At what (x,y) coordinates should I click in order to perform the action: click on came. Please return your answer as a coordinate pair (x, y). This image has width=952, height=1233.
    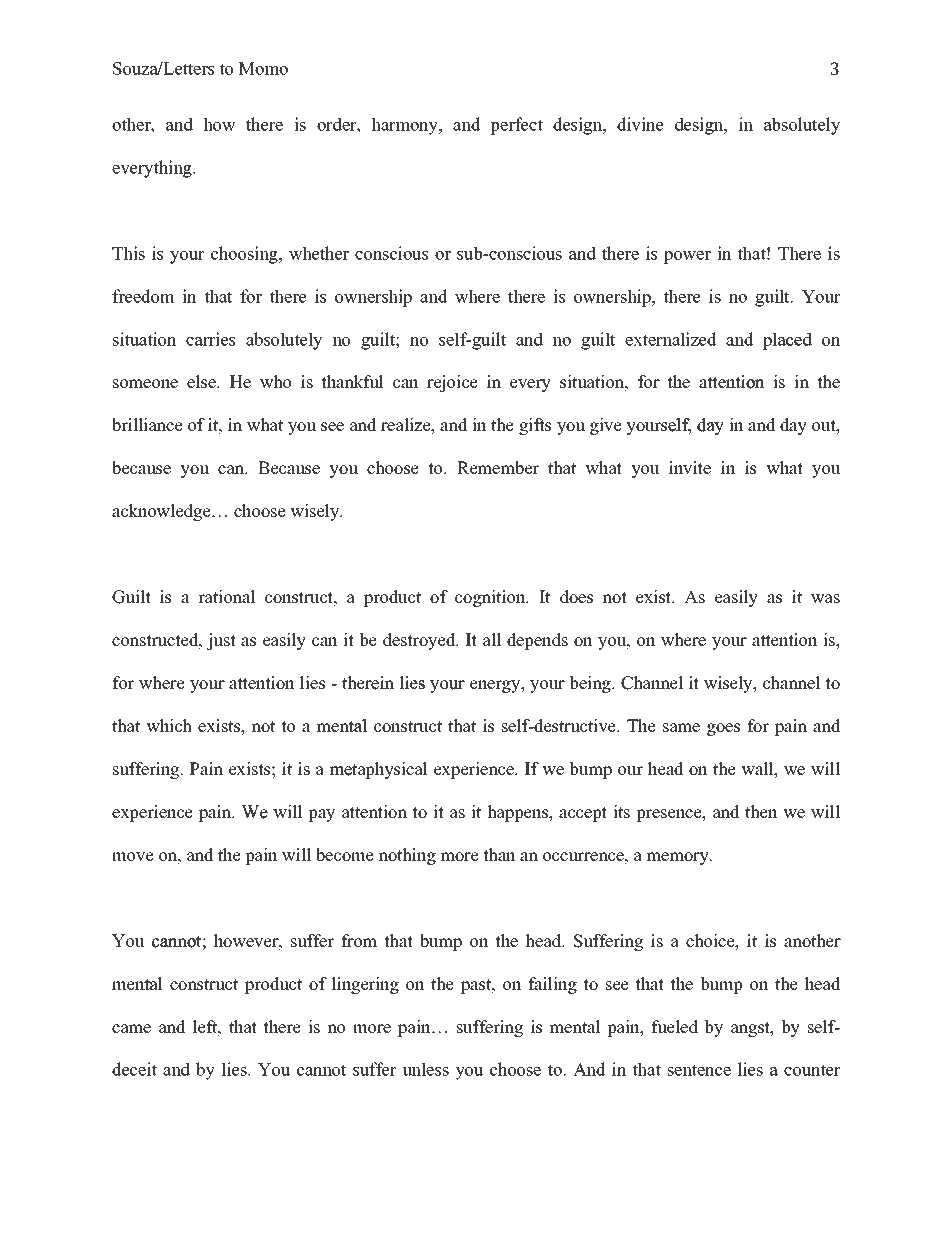
    Looking at the image, I should click on (131, 1029).
